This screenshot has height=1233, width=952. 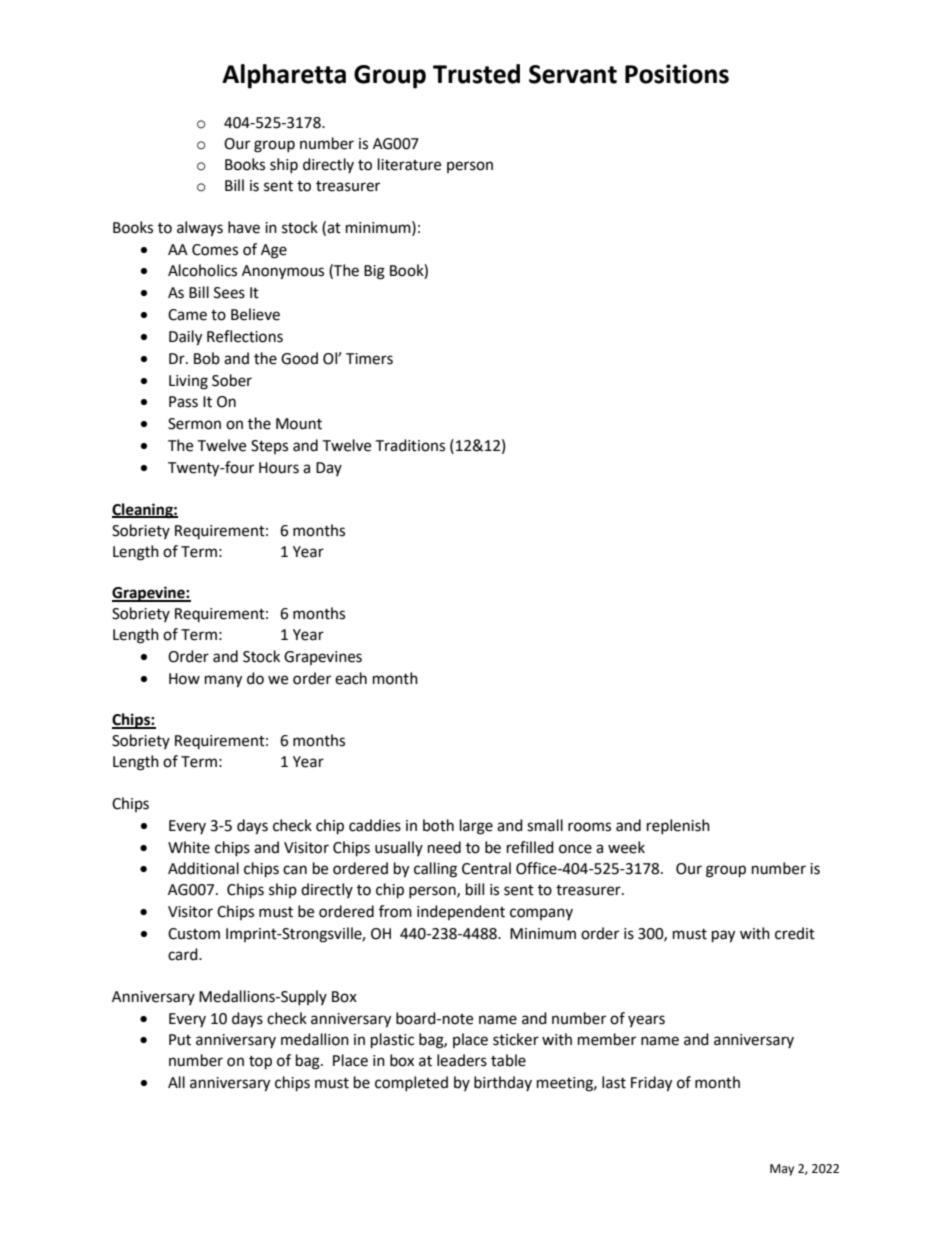 I want to click on May, so click(x=782, y=1170).
